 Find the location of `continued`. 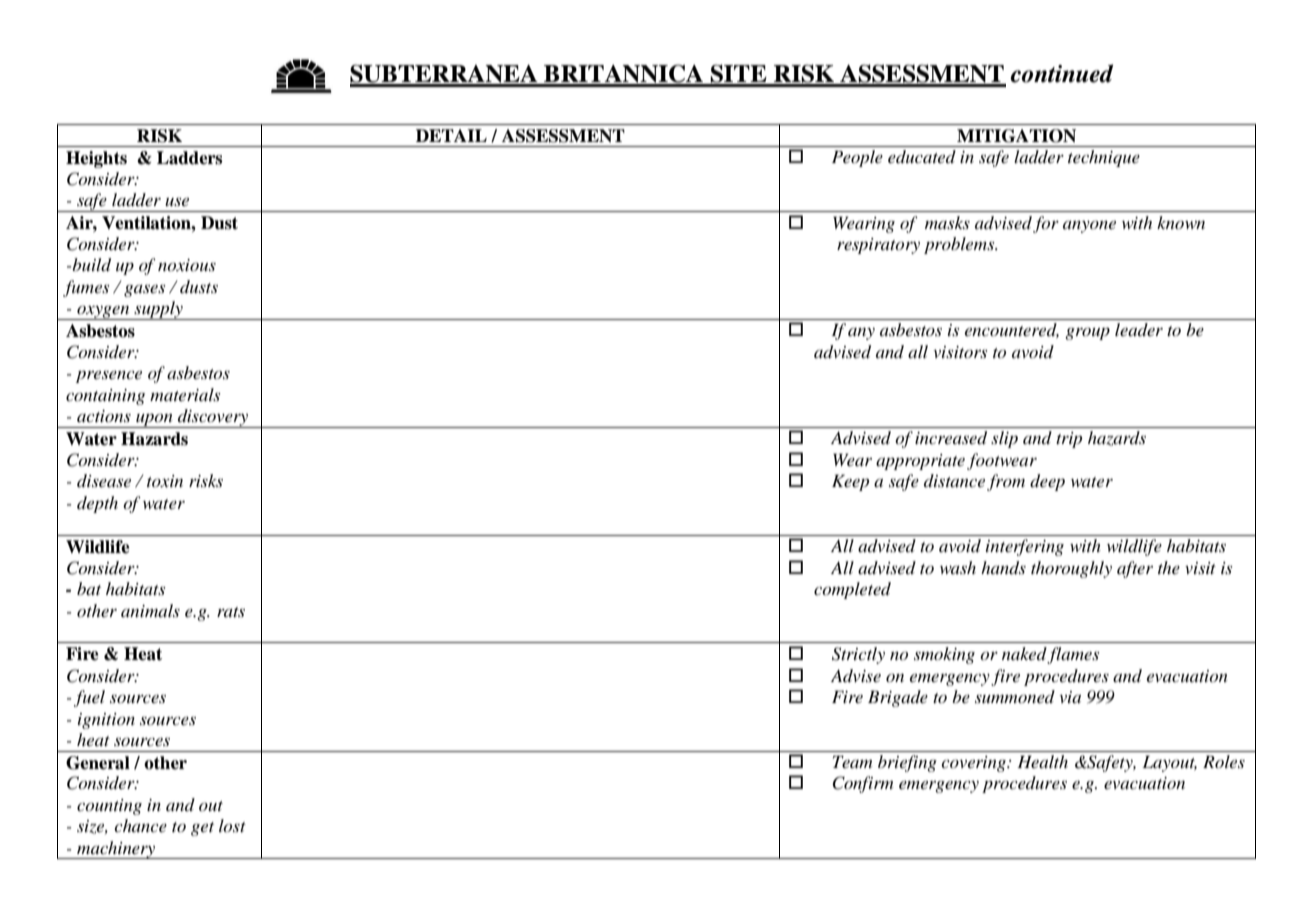

continued is located at coordinates (1061, 73).
